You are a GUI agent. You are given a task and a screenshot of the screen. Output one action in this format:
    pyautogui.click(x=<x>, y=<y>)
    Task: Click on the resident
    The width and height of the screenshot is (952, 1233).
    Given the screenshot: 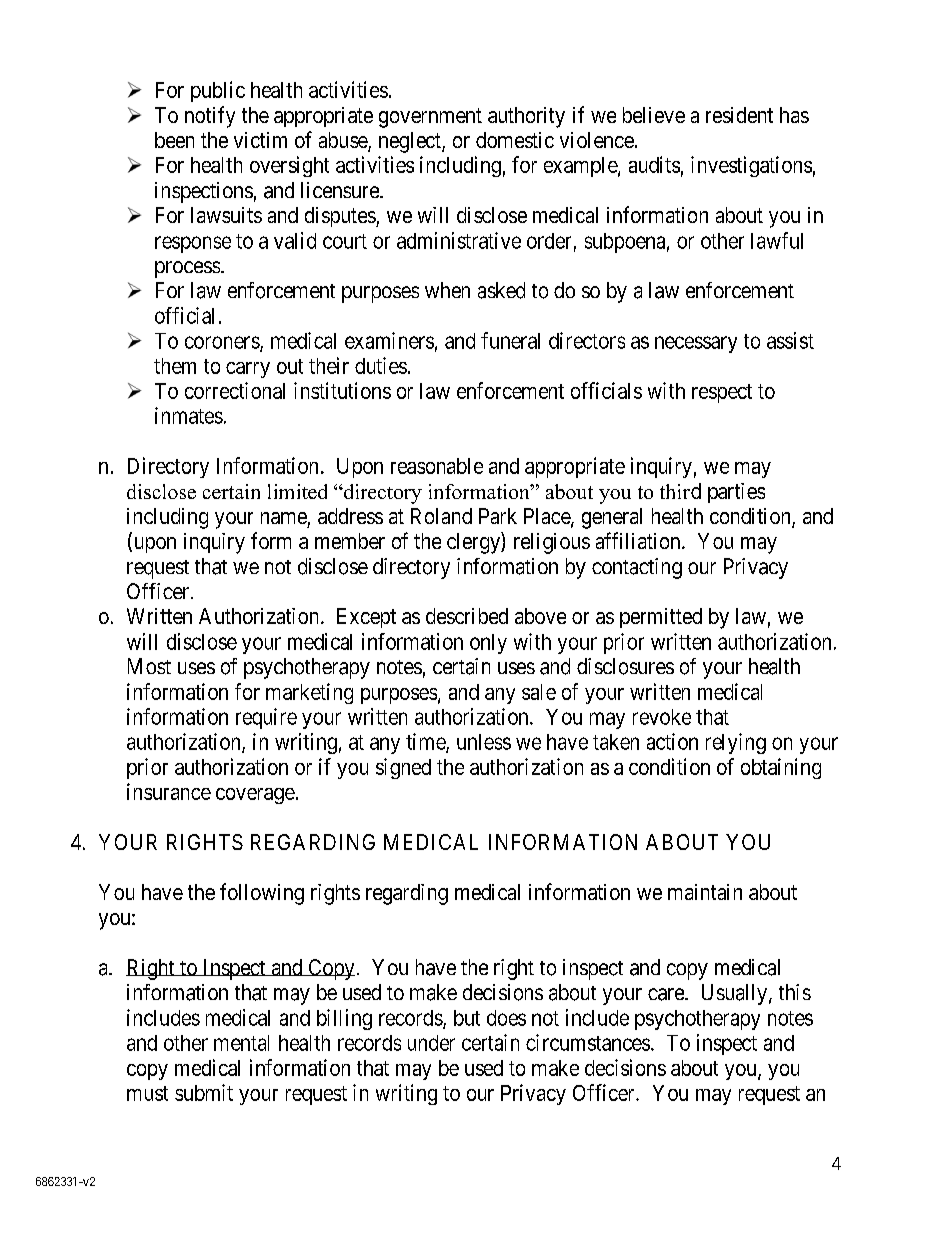 What is the action you would take?
    pyautogui.click(x=739, y=115)
